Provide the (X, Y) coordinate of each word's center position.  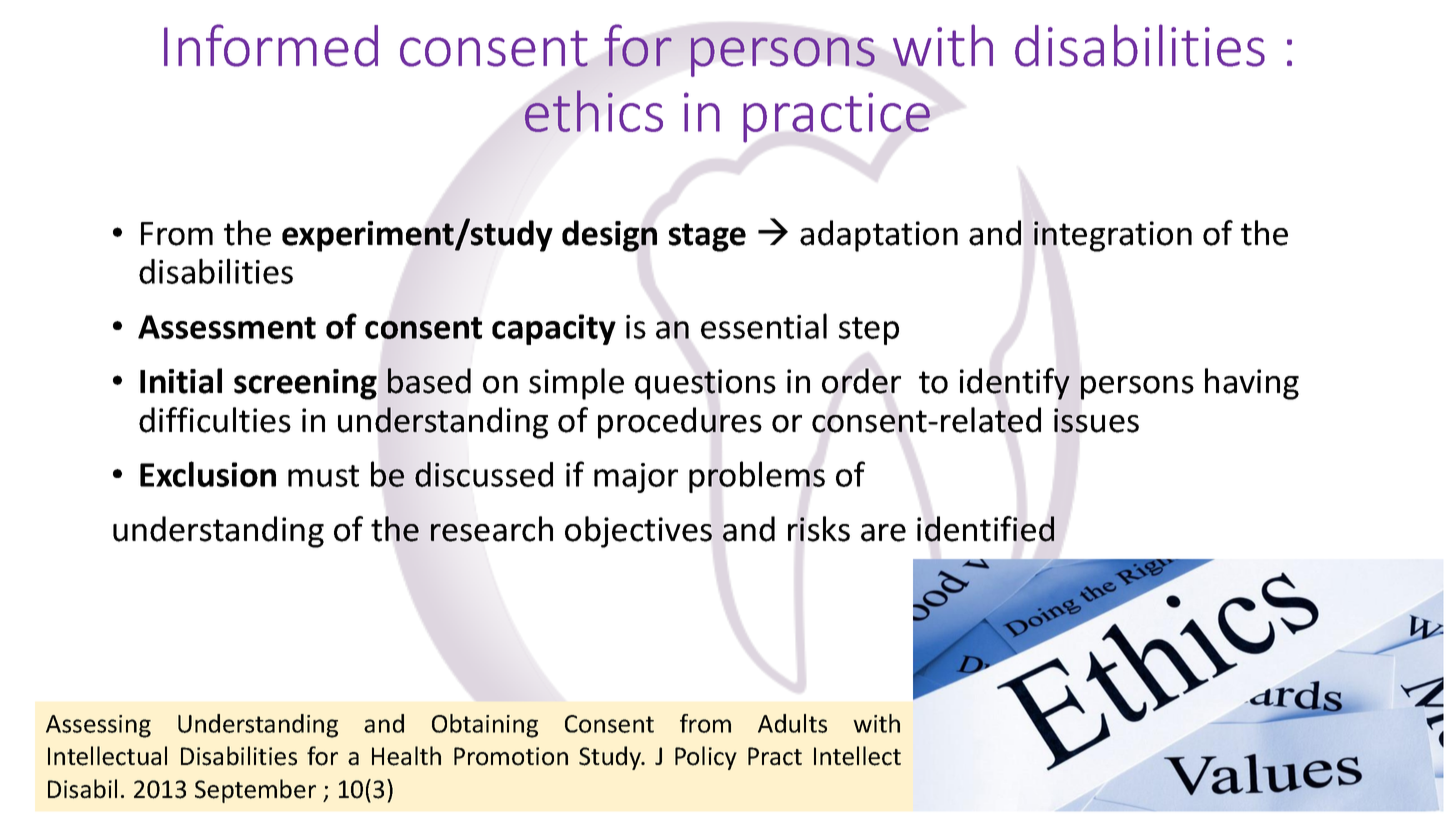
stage (707, 237)
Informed (271, 45)
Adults (792, 723)
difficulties (215, 420)
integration (1113, 236)
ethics (594, 111)
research (492, 529)
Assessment (227, 327)
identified (985, 529)
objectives (638, 532)
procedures (680, 423)
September (255, 791)
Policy (706, 758)
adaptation (879, 236)
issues (1096, 420)
